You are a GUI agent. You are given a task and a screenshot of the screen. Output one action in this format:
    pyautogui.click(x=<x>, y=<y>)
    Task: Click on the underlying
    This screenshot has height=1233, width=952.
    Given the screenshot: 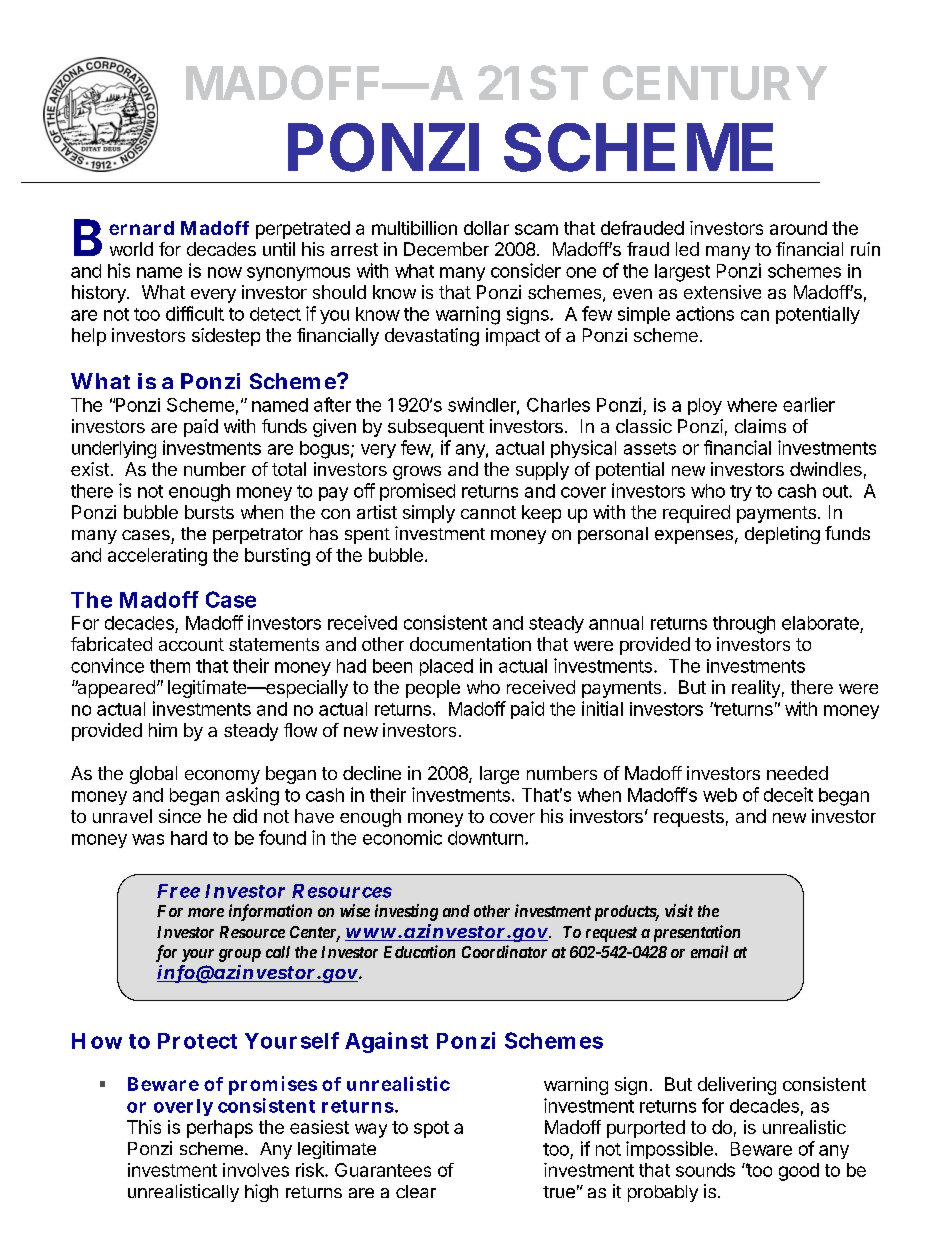 What is the action you would take?
    pyautogui.click(x=114, y=450)
